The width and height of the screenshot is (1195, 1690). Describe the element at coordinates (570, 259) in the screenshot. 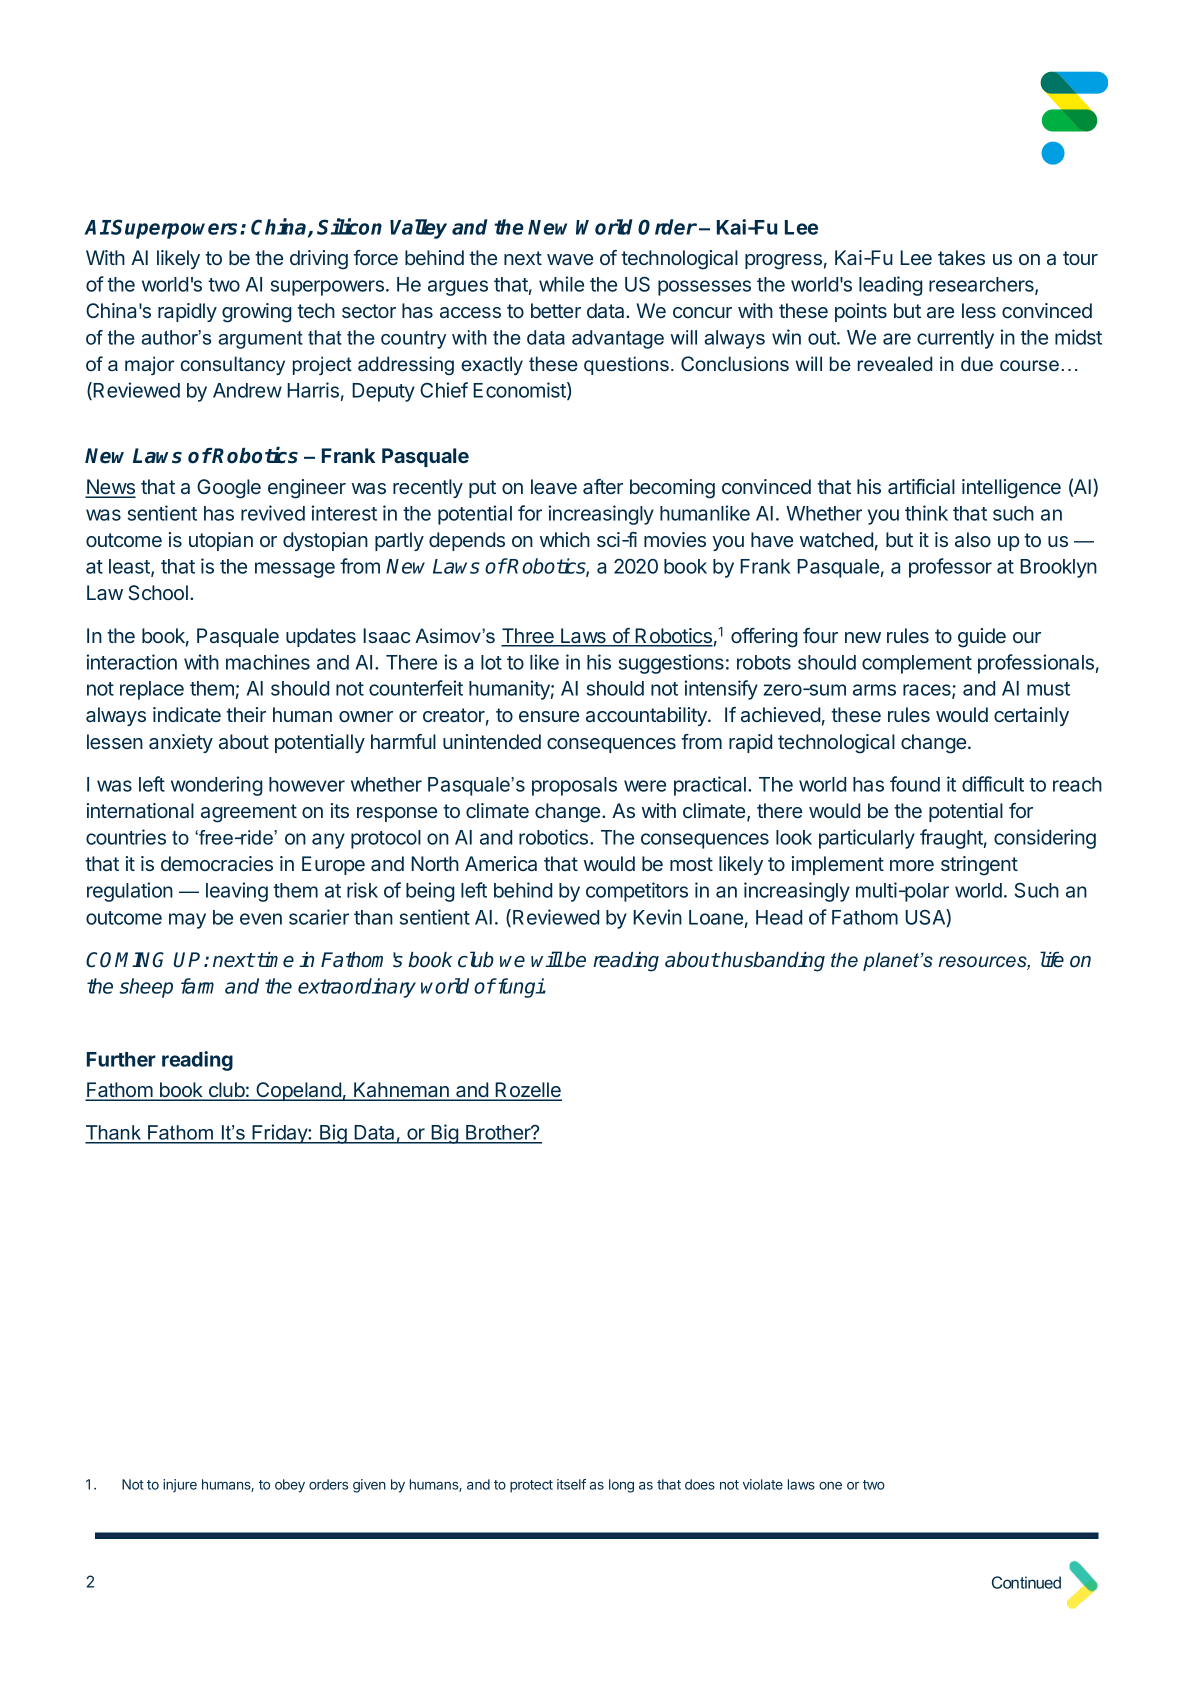

I see `wave` at that location.
